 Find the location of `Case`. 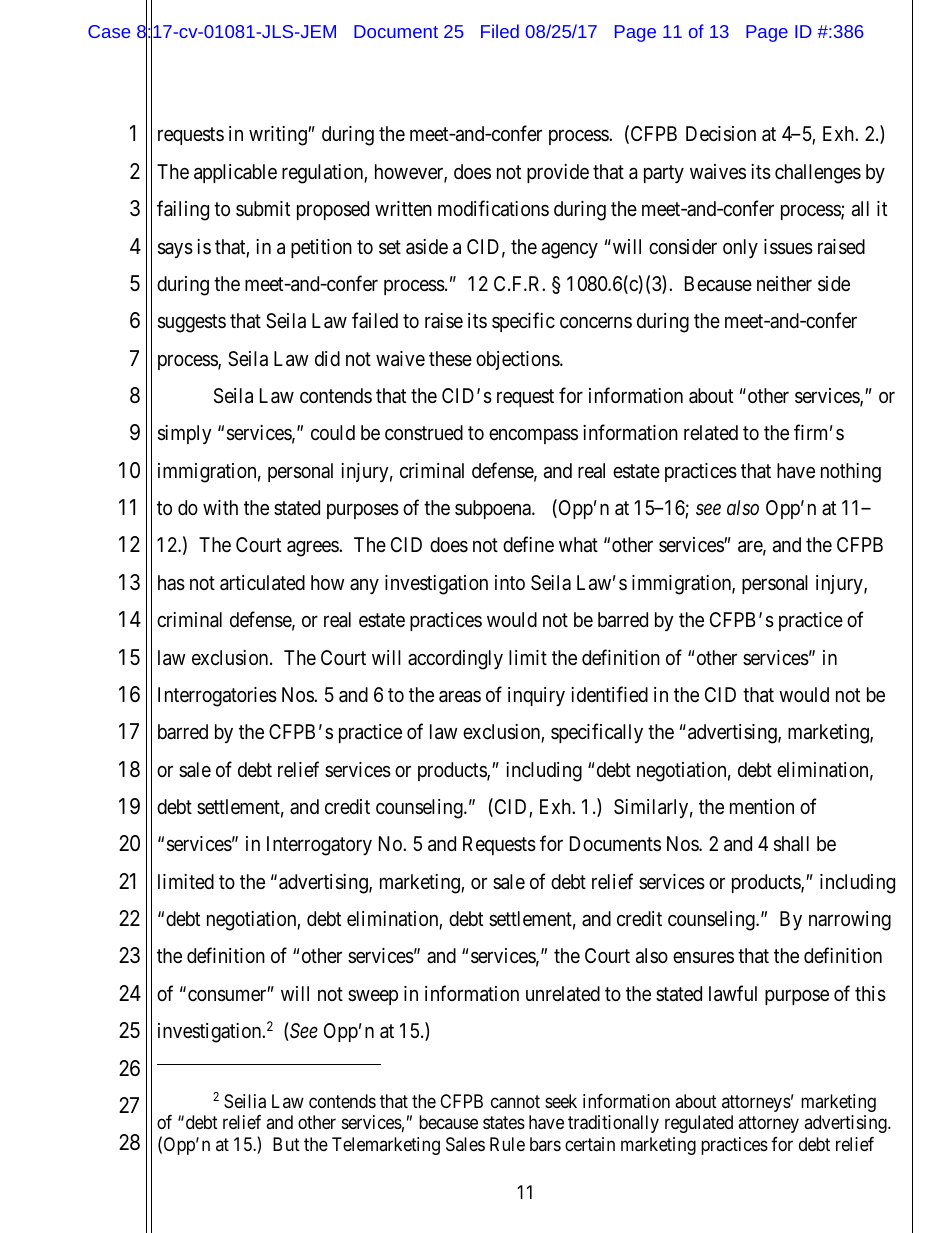

Case is located at coordinates (109, 31).
